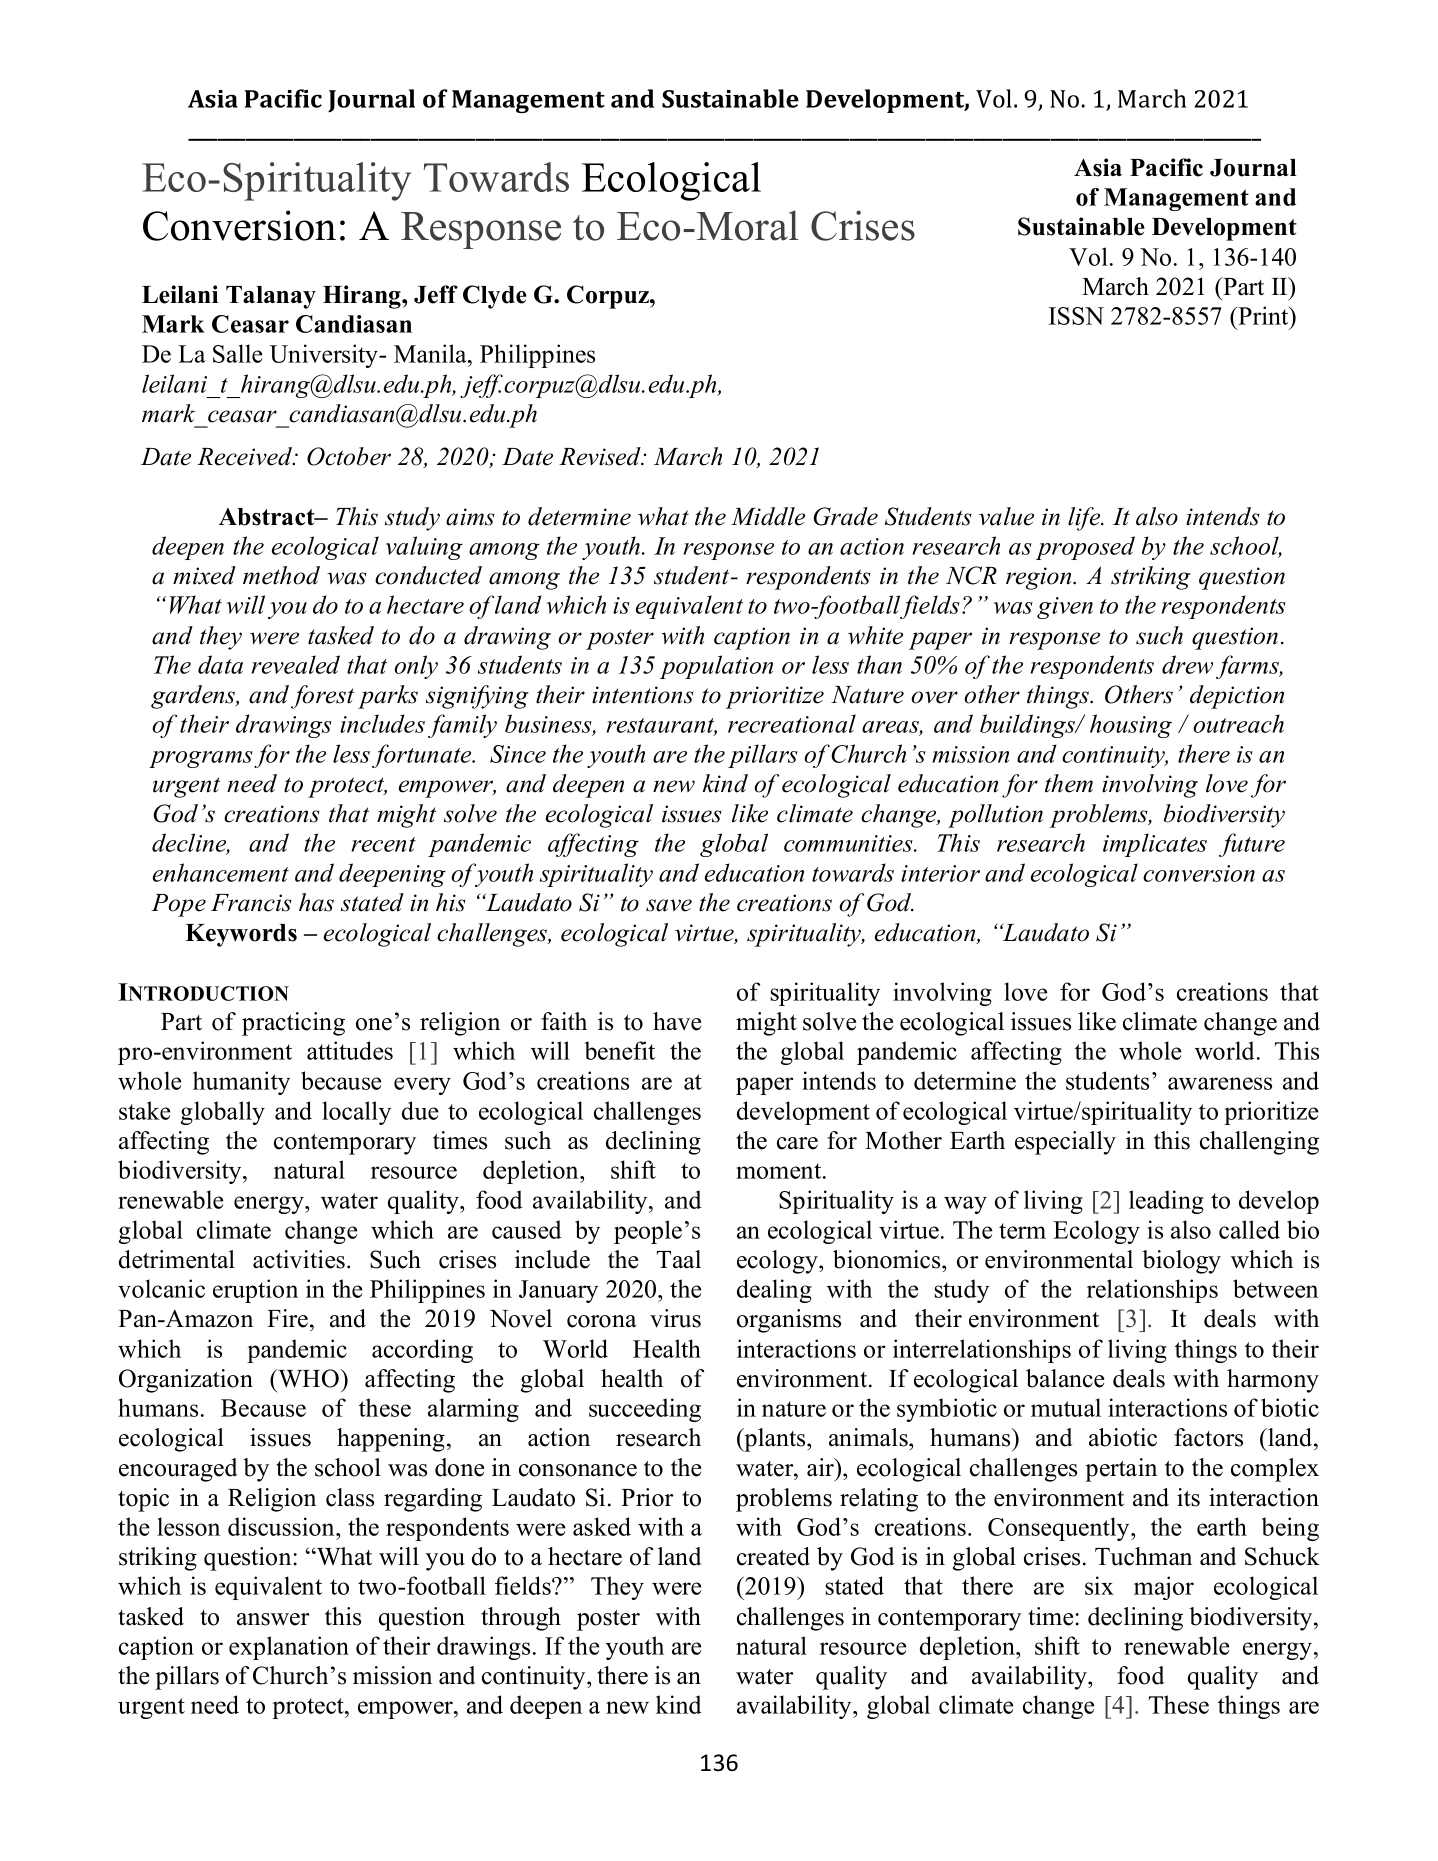 The image size is (1438, 1861). I want to click on awareness, so click(1220, 1083).
